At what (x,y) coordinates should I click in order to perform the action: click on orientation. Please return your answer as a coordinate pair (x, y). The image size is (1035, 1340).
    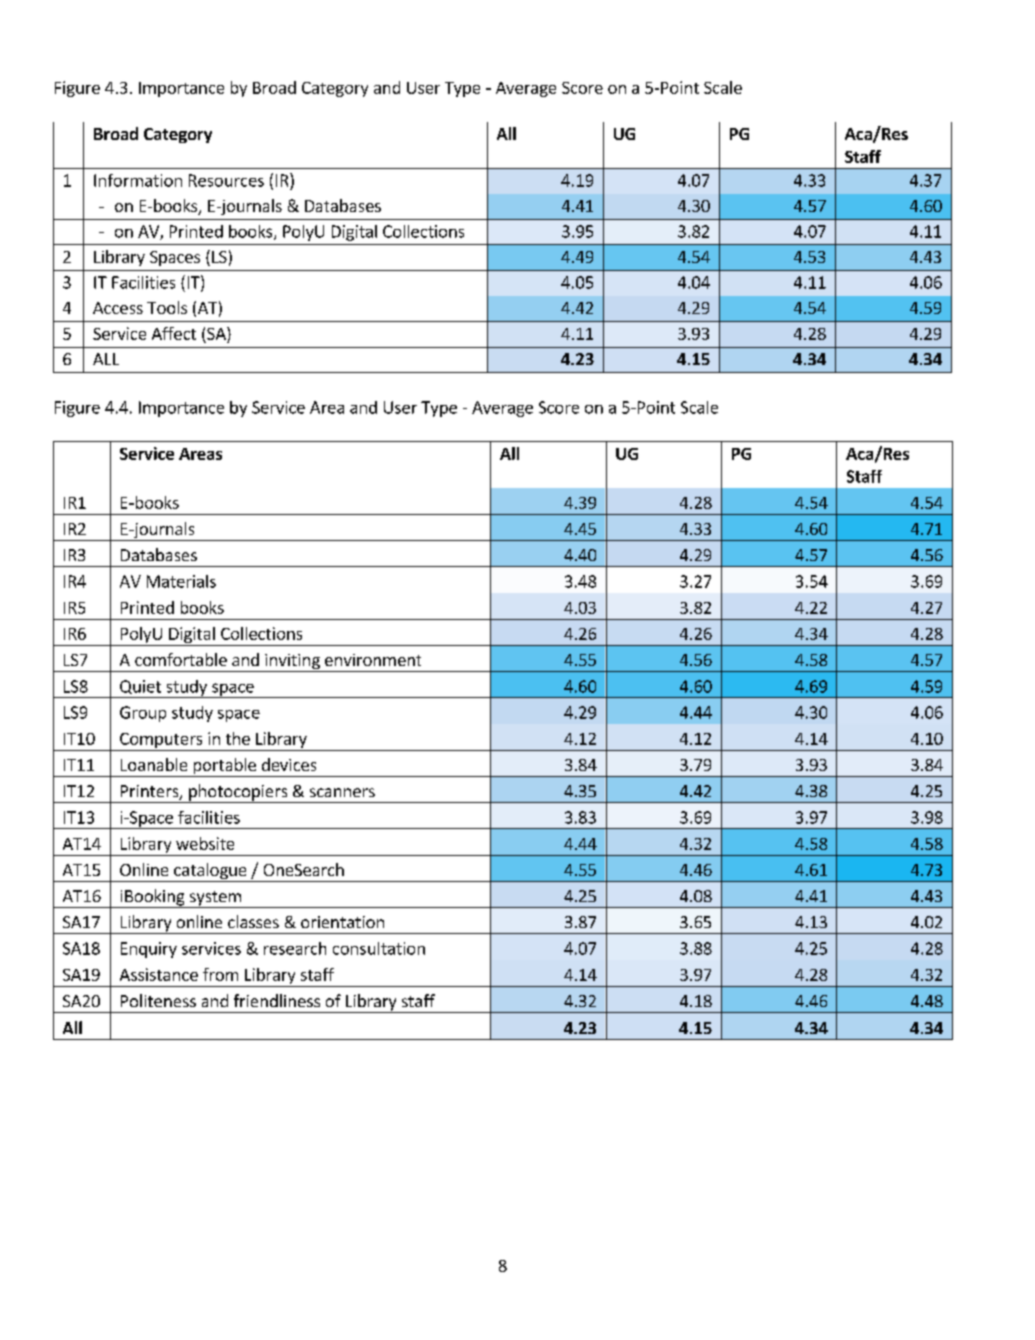
    Looking at the image, I should click on (342, 922).
